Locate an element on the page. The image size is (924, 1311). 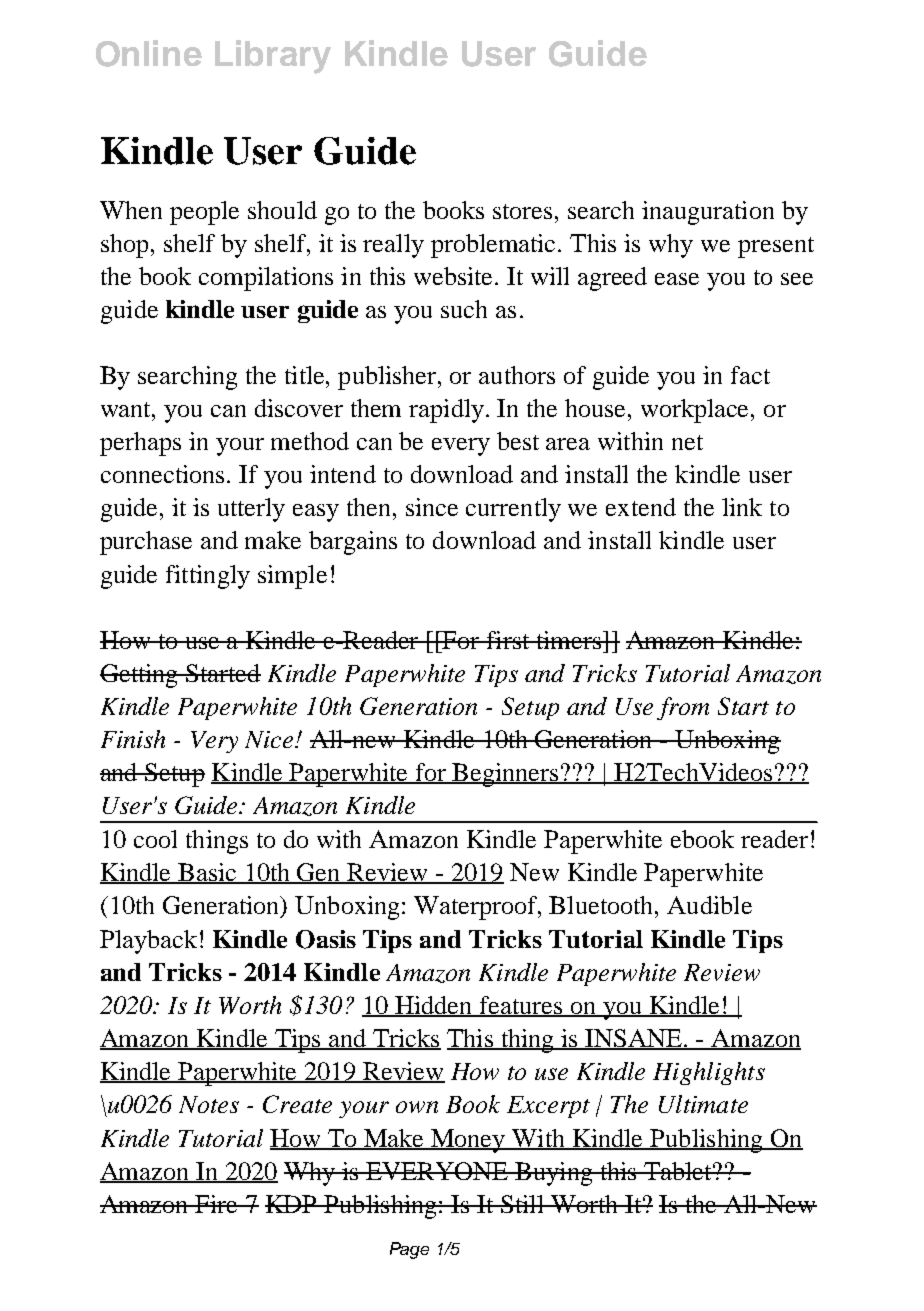
fact is located at coordinates (750, 375).
